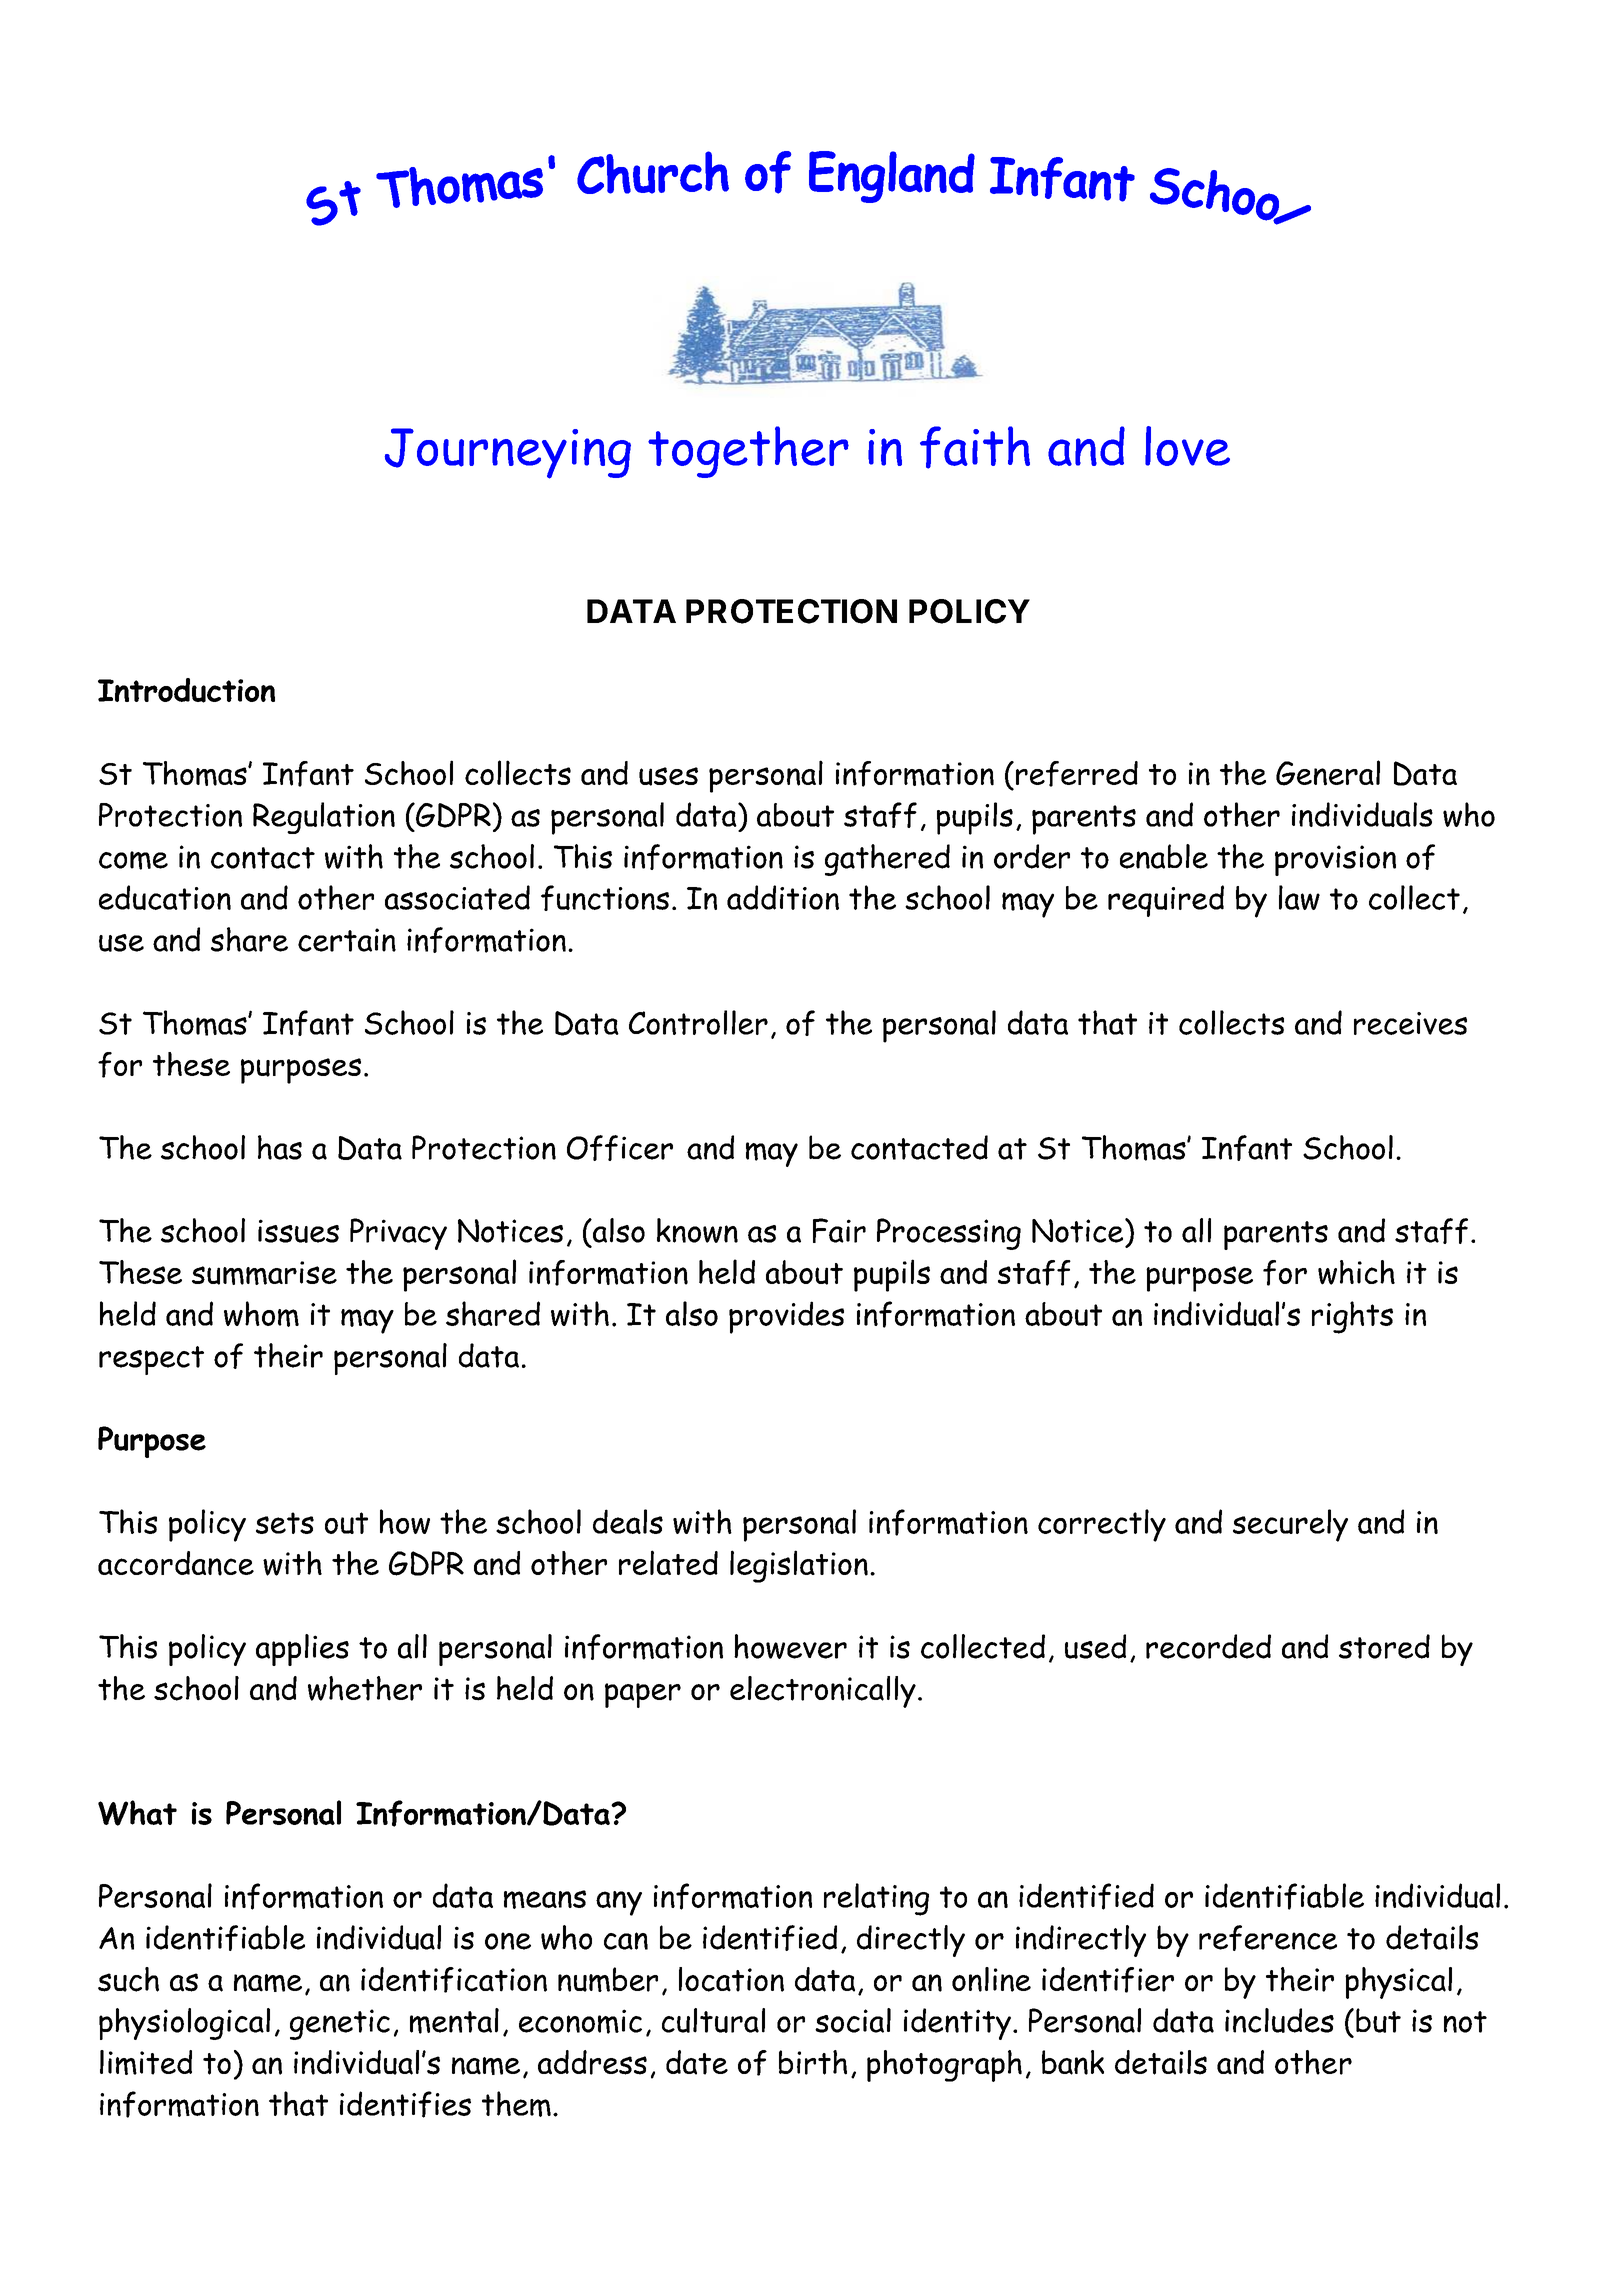  I want to click on has, so click(280, 1147).
